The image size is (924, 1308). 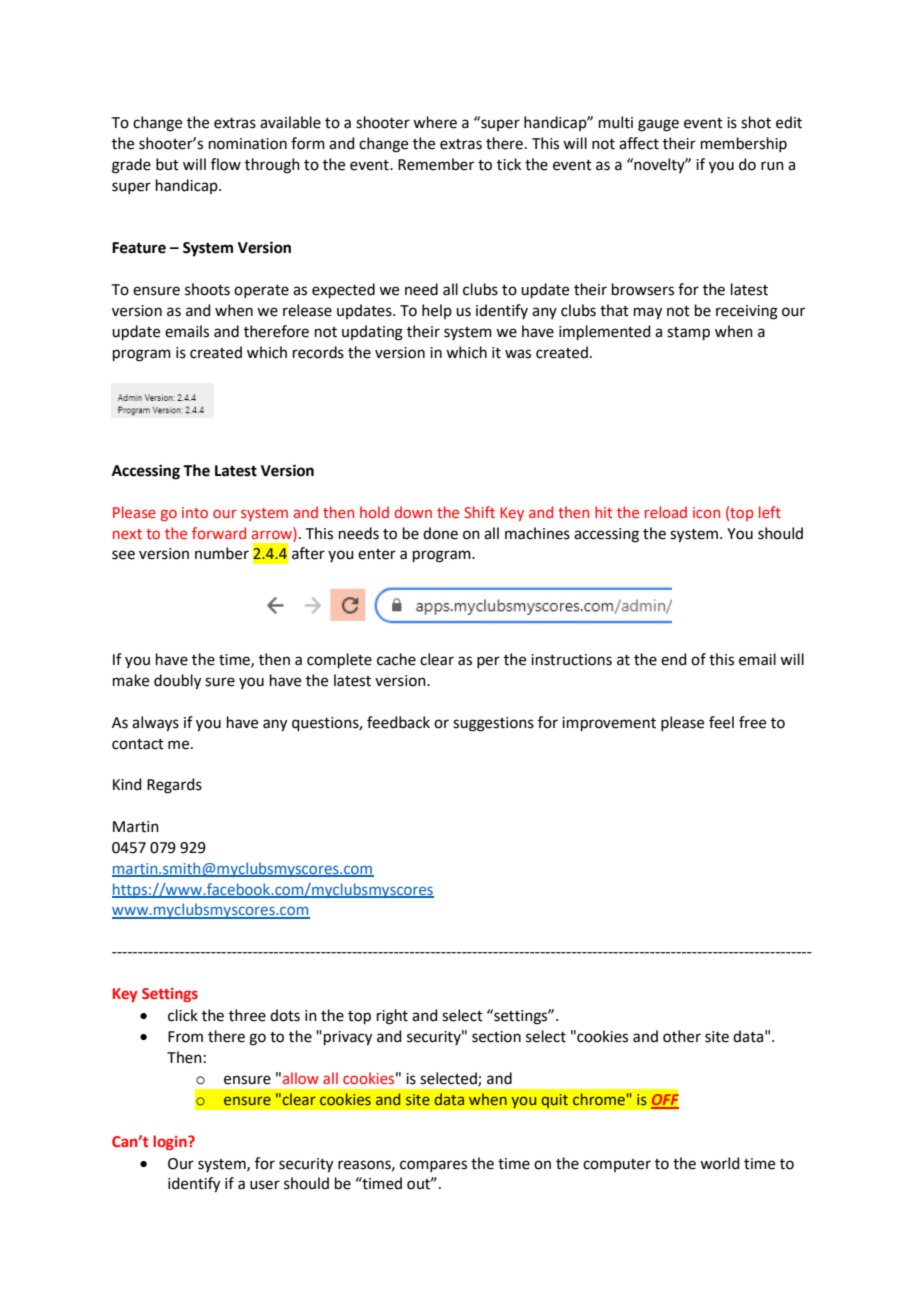 I want to click on compares, so click(x=433, y=1166).
